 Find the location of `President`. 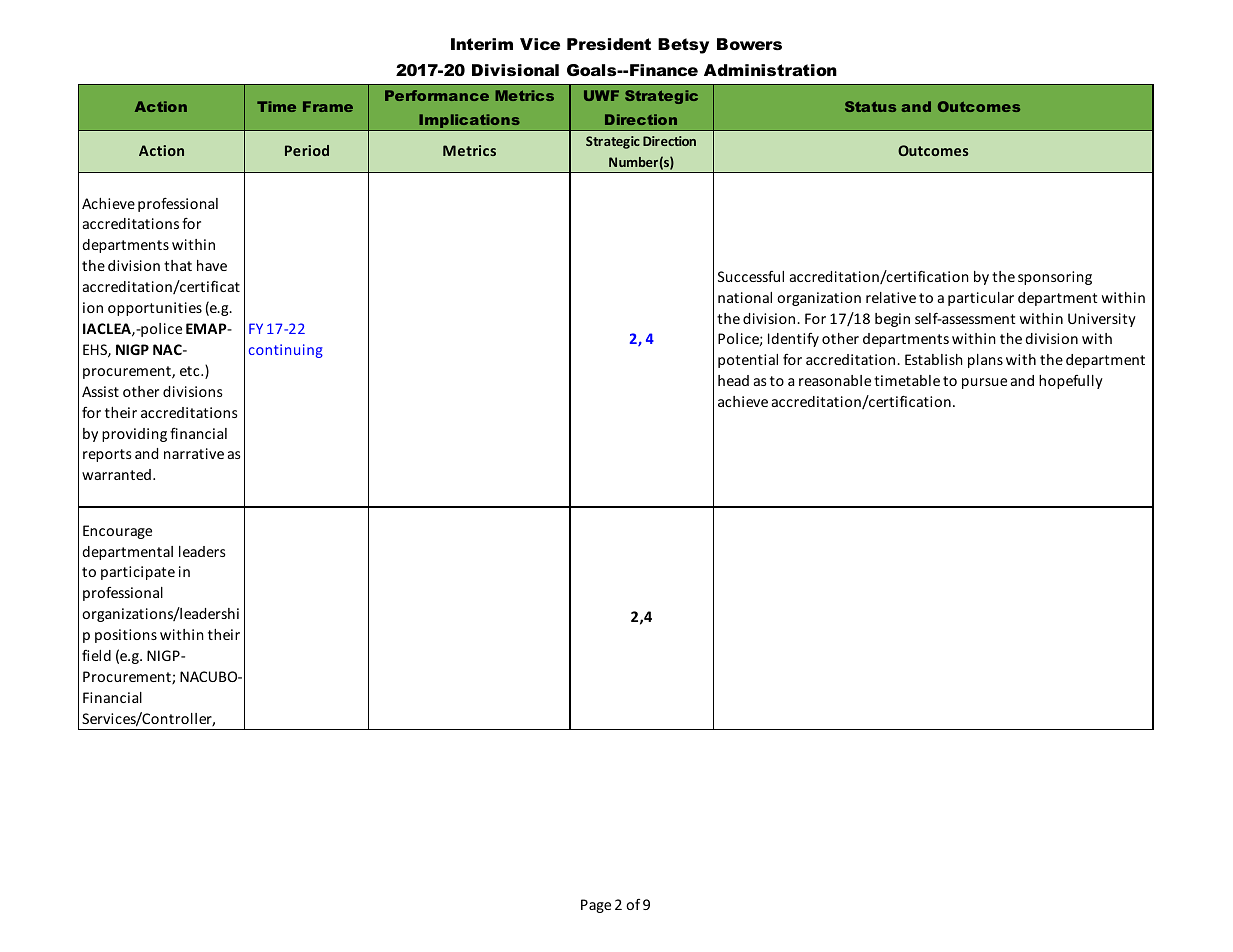

President is located at coordinates (609, 44).
